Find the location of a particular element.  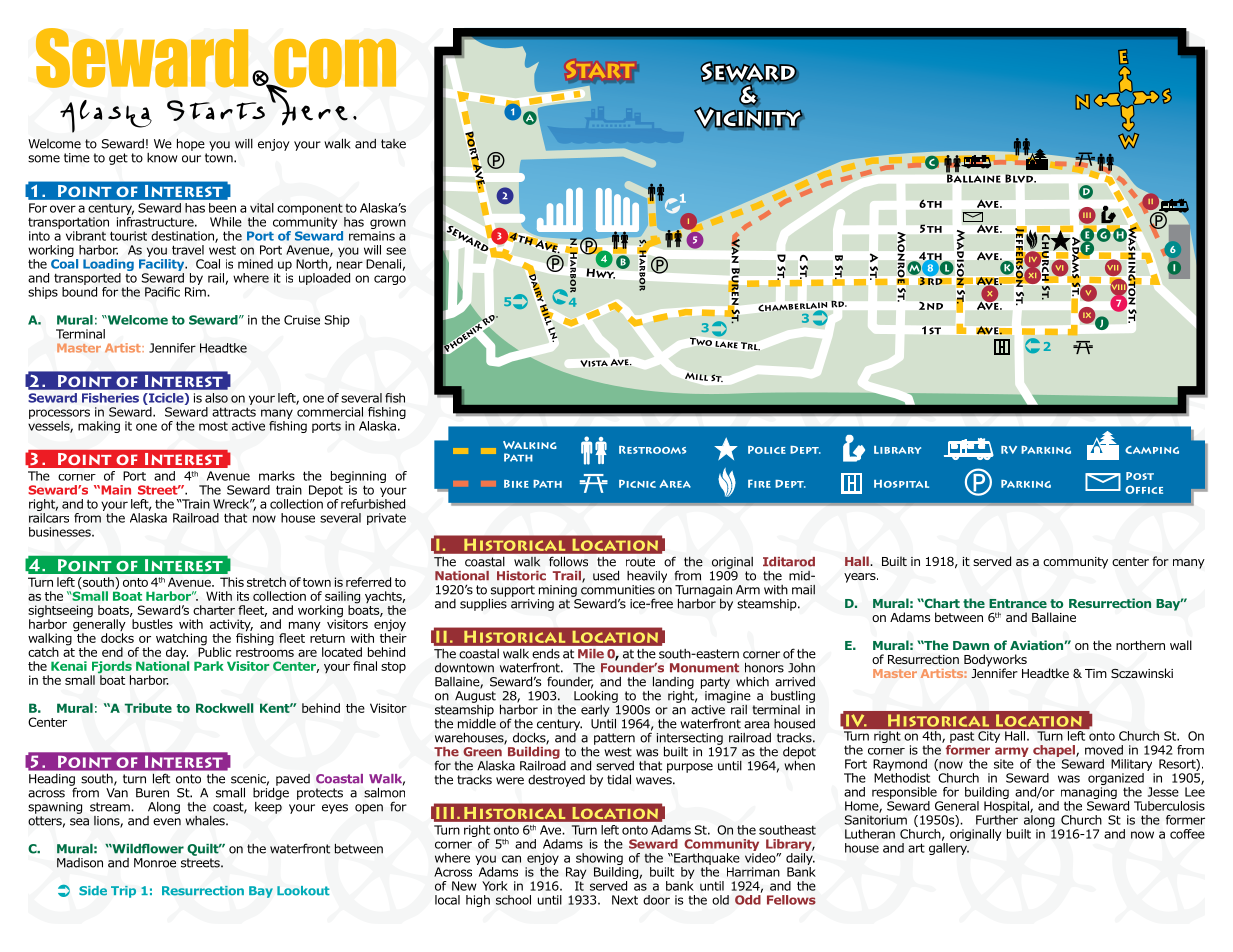

Pacific is located at coordinates (162, 292).
